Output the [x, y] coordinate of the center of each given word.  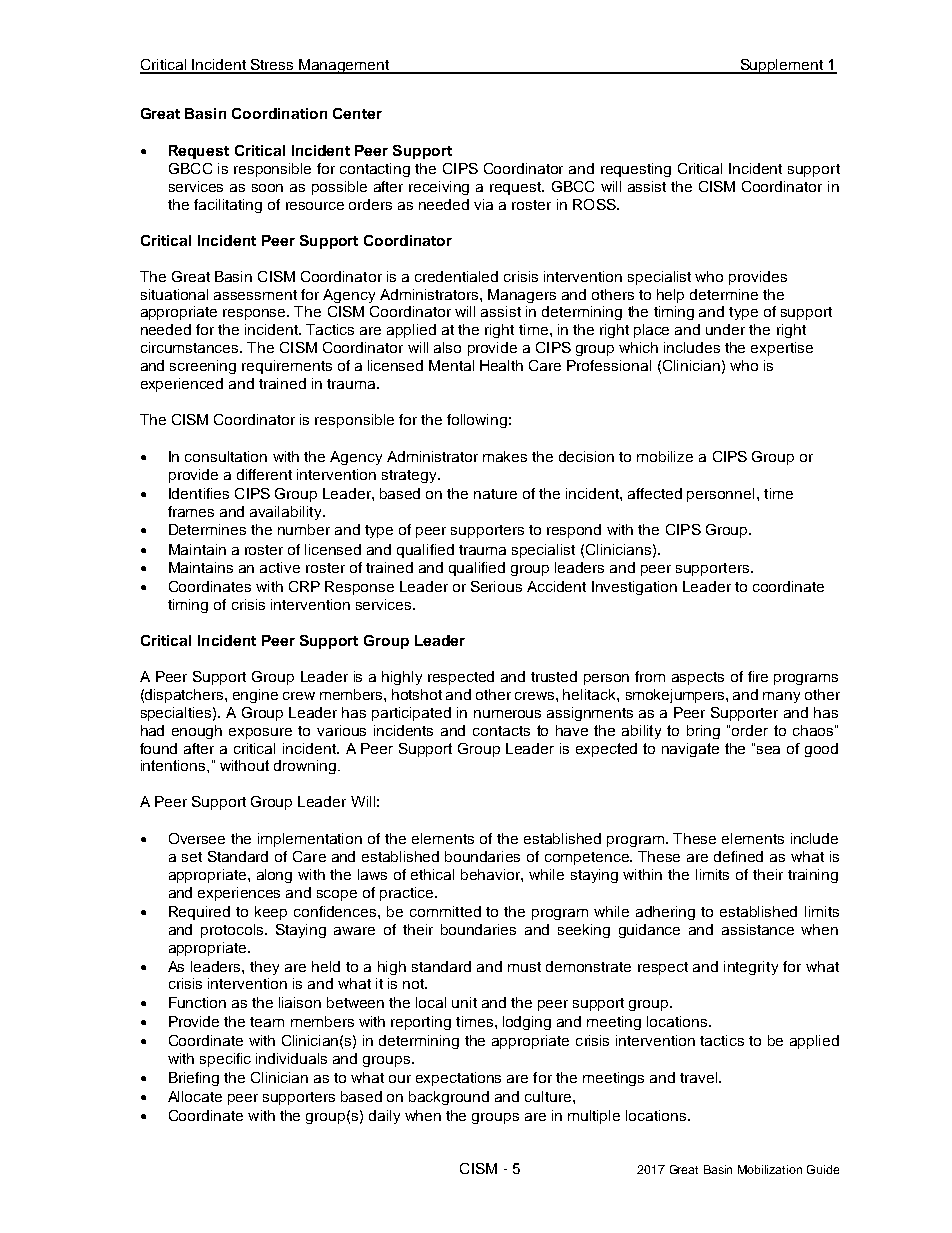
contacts [501, 731]
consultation [226, 456]
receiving [439, 188]
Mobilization [770, 1169]
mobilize [665, 456]
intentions [174, 765]
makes [505, 456]
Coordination [279, 113]
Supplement [781, 66]
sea [768, 750]
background [449, 1098]
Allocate [195, 1096]
